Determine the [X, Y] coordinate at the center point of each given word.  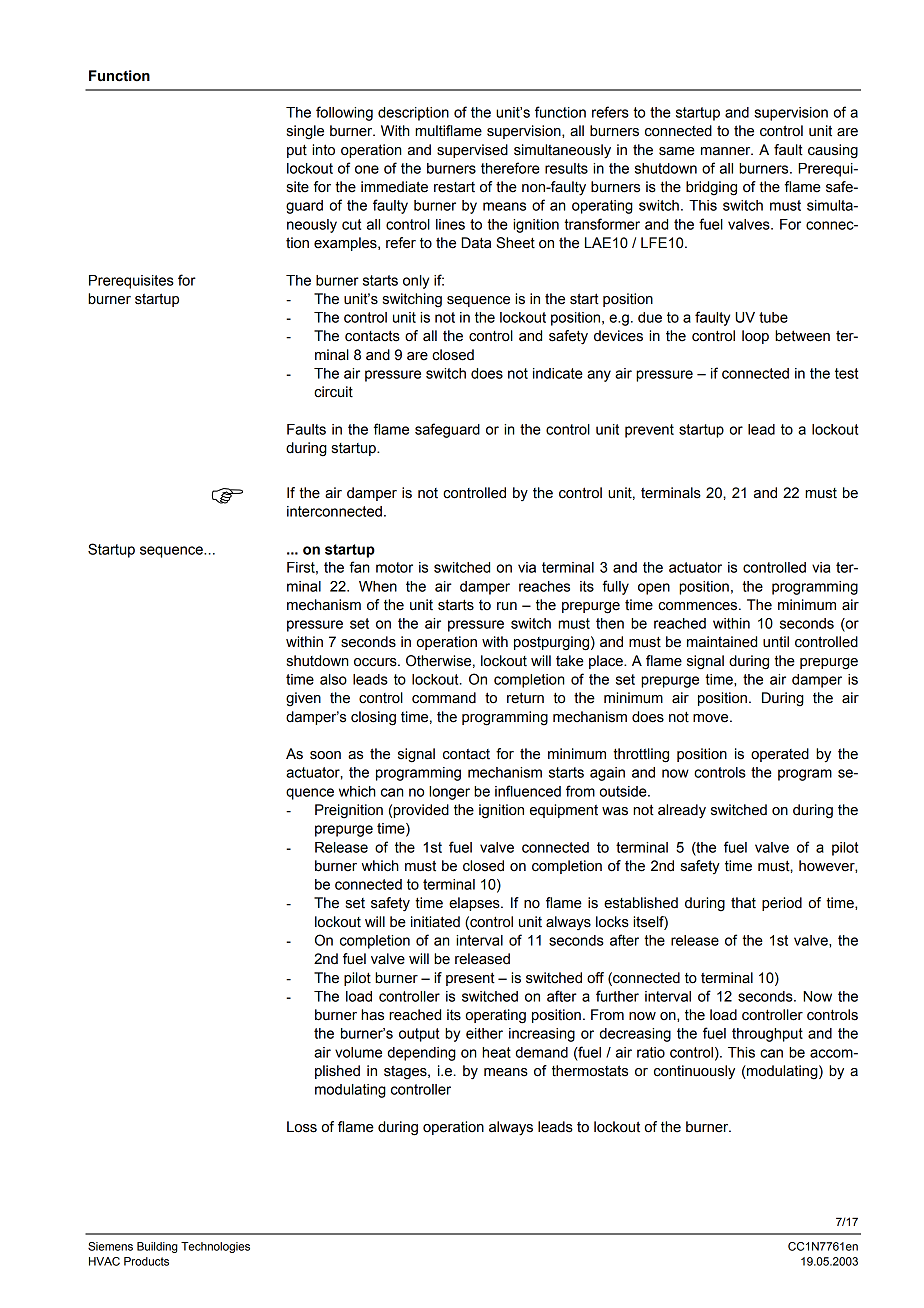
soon [325, 755]
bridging [711, 188]
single [305, 132]
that [743, 903]
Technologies [215, 1247]
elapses [475, 904]
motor [394, 567]
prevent [649, 431]
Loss [302, 1127]
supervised [472, 151]
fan [359, 567]
